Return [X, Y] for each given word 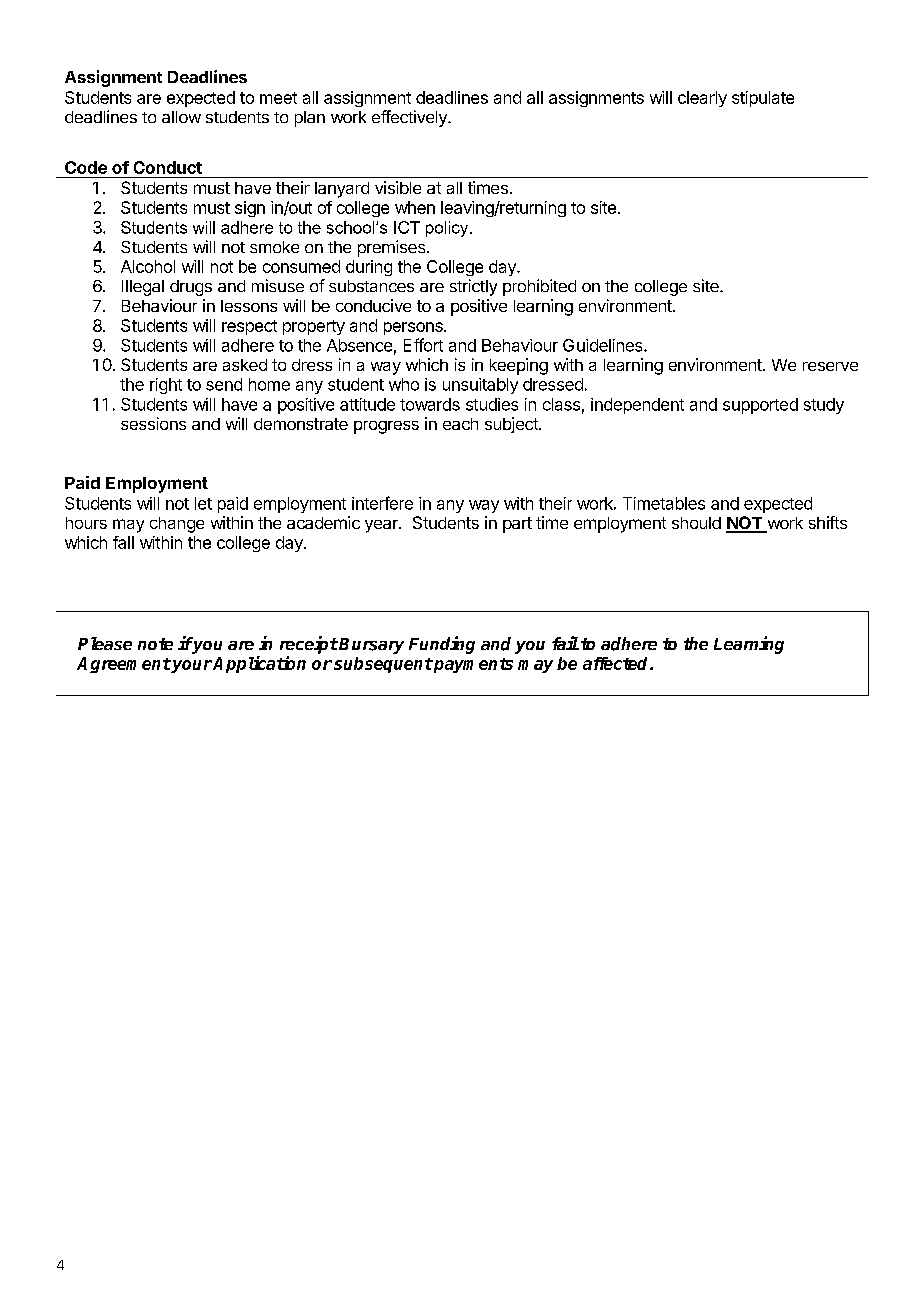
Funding [442, 645]
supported [760, 406]
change [177, 525]
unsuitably [480, 386]
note [155, 644]
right [166, 386]
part [517, 525]
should [696, 523]
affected [617, 663]
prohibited [539, 287]
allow [181, 117]
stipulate [763, 99]
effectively [410, 118]
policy [448, 229]
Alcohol [148, 266]
